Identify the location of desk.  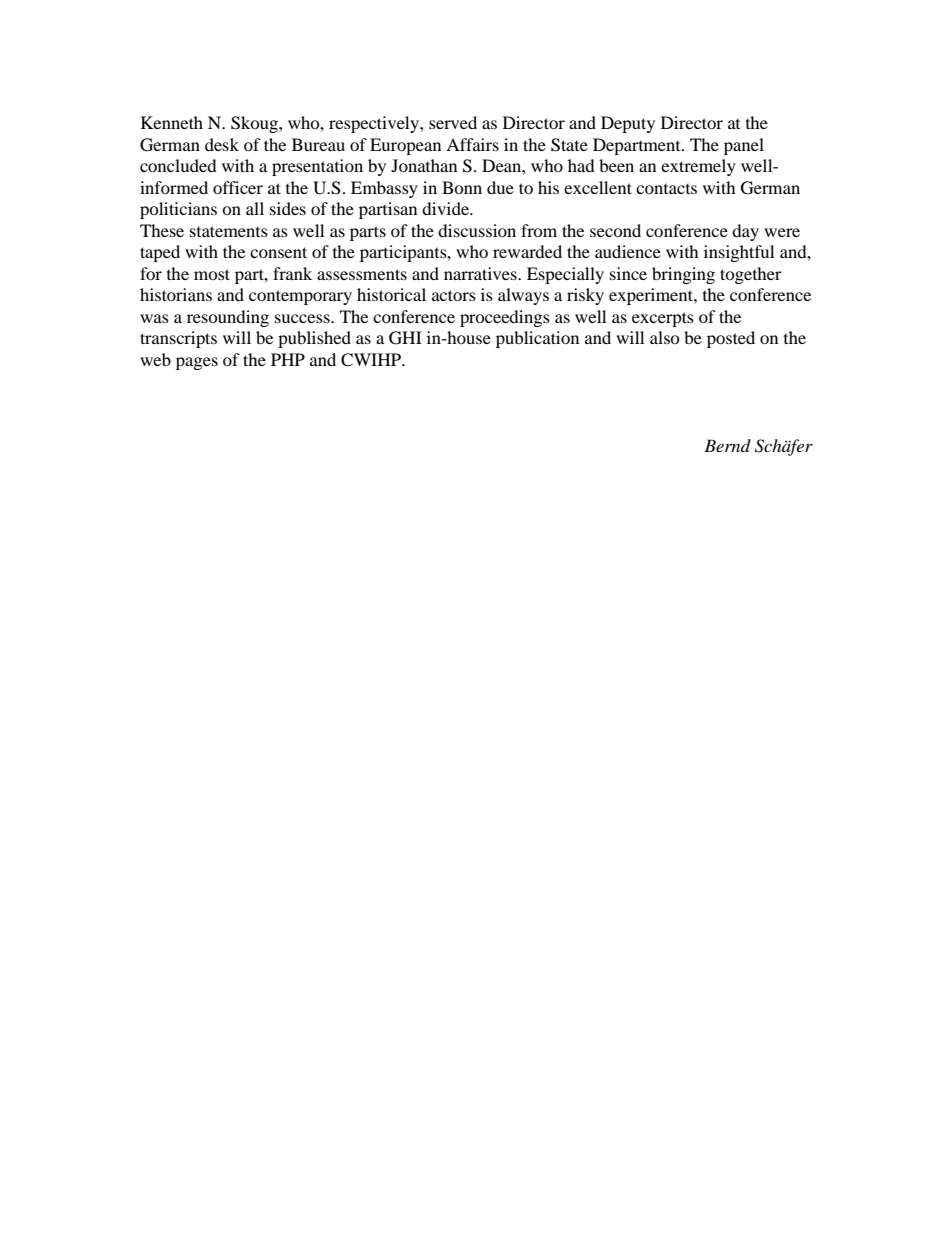
(222, 144).
